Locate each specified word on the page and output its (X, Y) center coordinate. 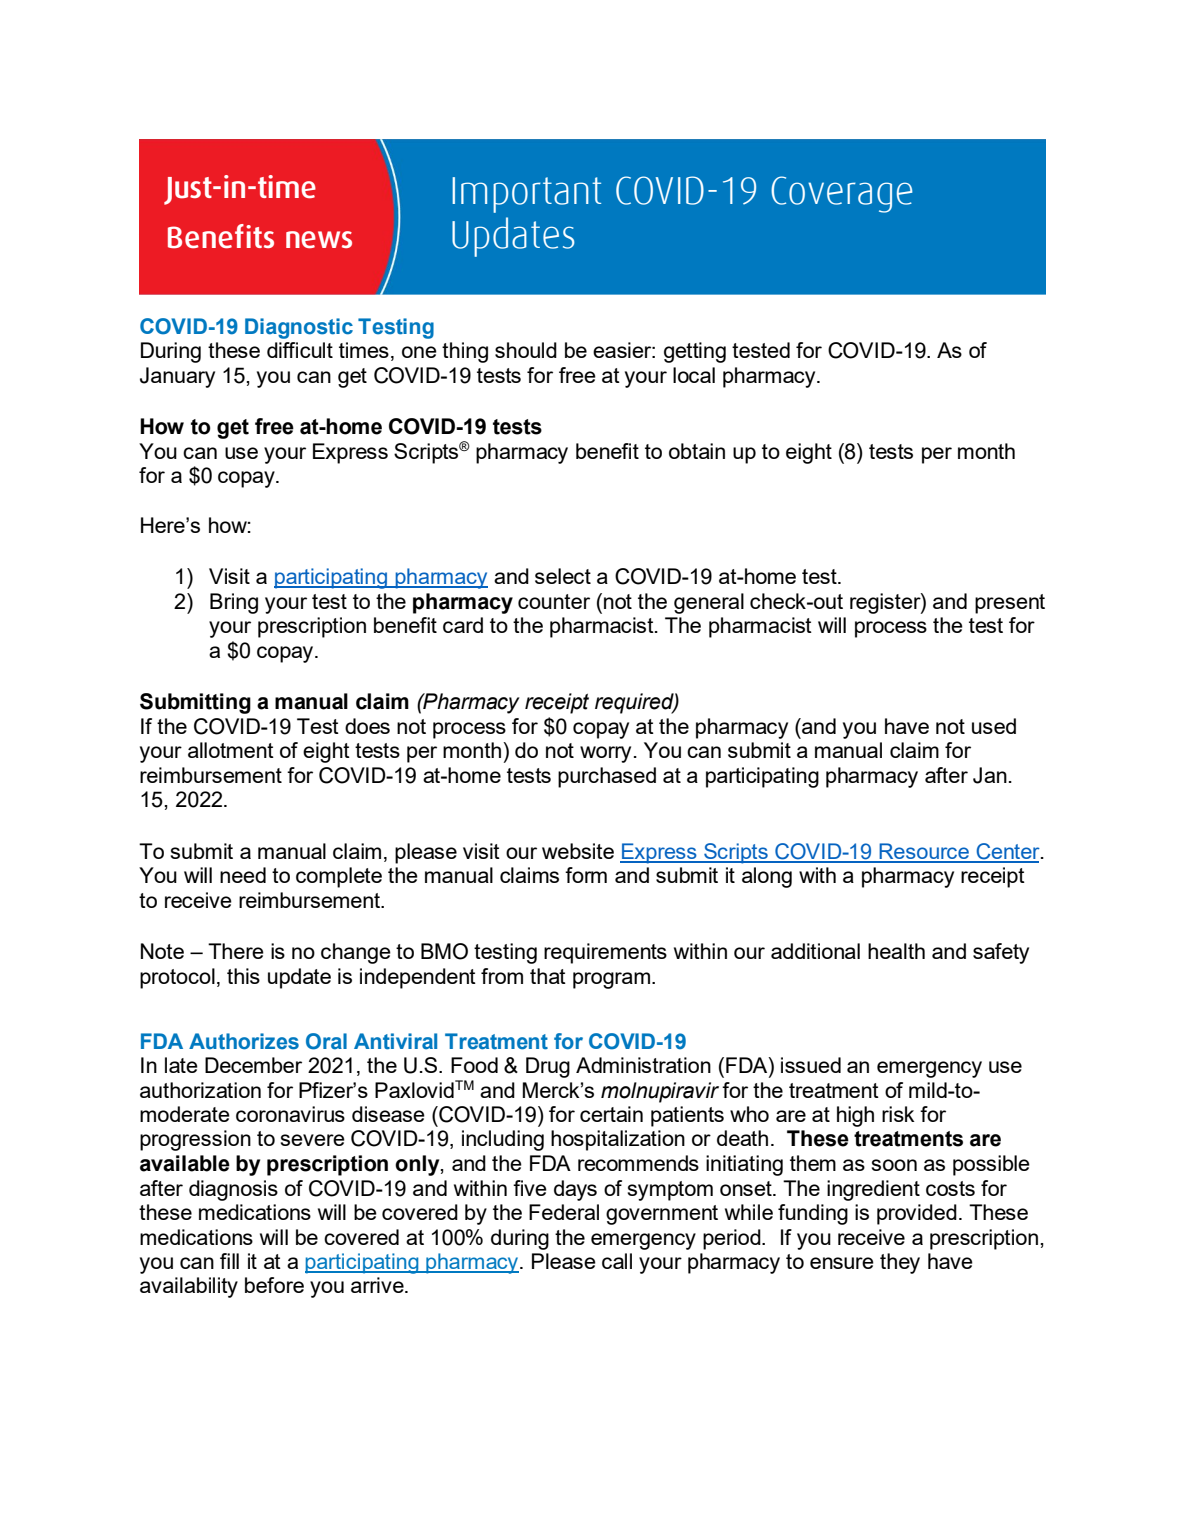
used (994, 726)
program (611, 980)
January (177, 377)
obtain (697, 451)
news (319, 240)
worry (605, 754)
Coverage (842, 194)
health (896, 951)
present (1010, 604)
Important (526, 195)
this (243, 976)
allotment (231, 750)
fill (229, 1261)
